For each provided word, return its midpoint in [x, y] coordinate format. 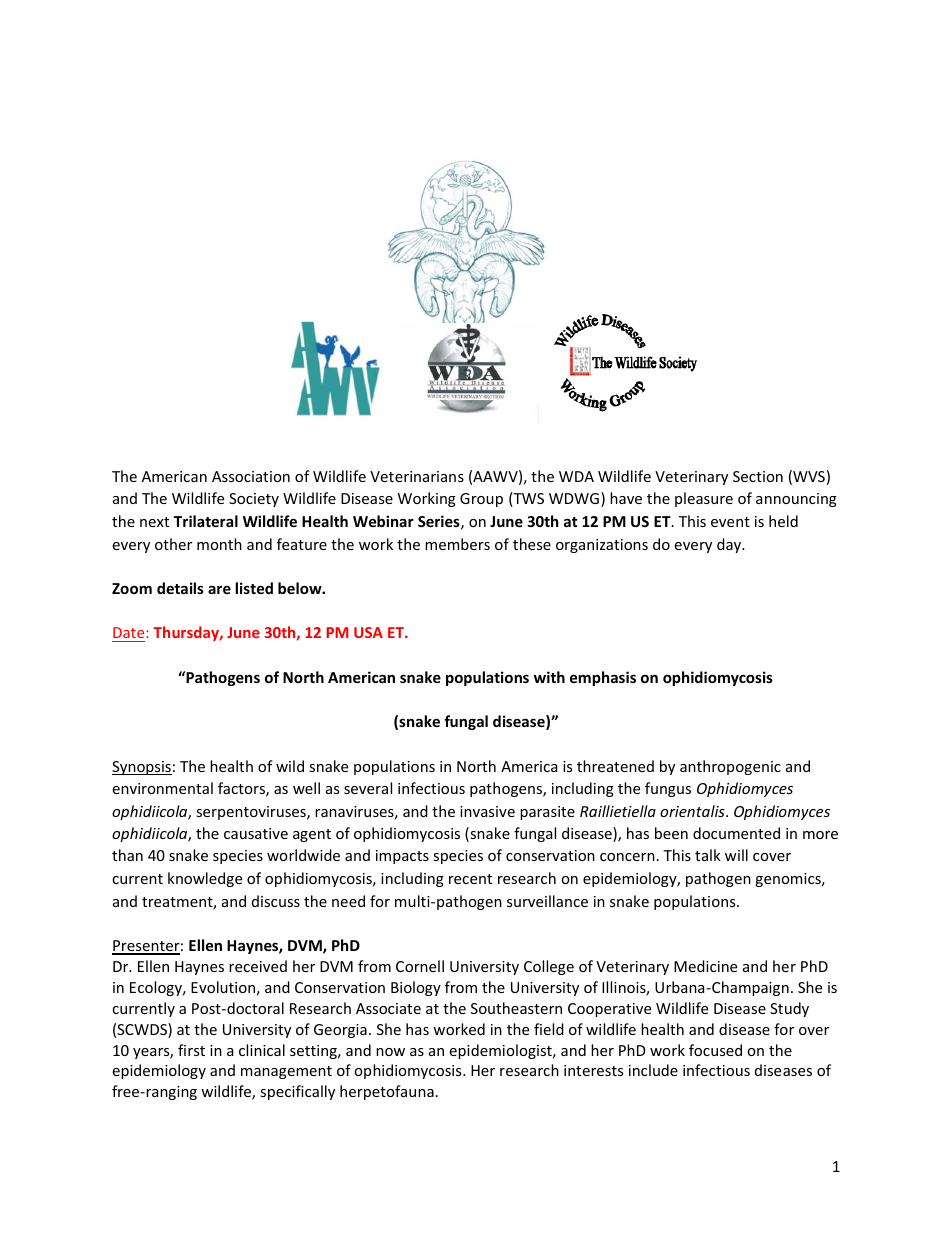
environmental [162, 788]
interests [593, 1070]
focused [715, 1050]
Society [254, 500]
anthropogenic [730, 767]
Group [481, 500]
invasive [487, 811]
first [191, 1050]
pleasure [704, 499]
